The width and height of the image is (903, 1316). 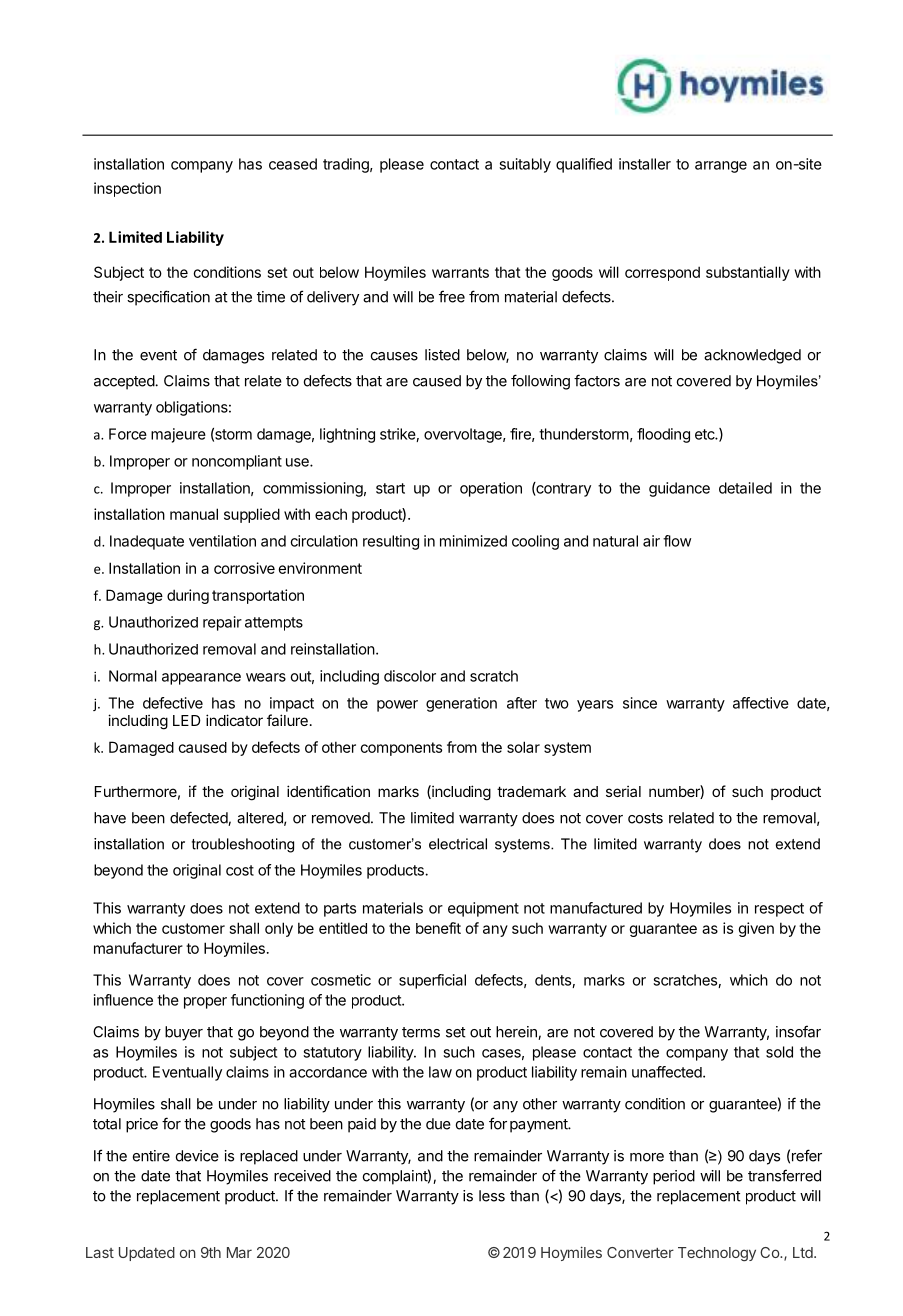 I want to click on affective, so click(x=761, y=703).
